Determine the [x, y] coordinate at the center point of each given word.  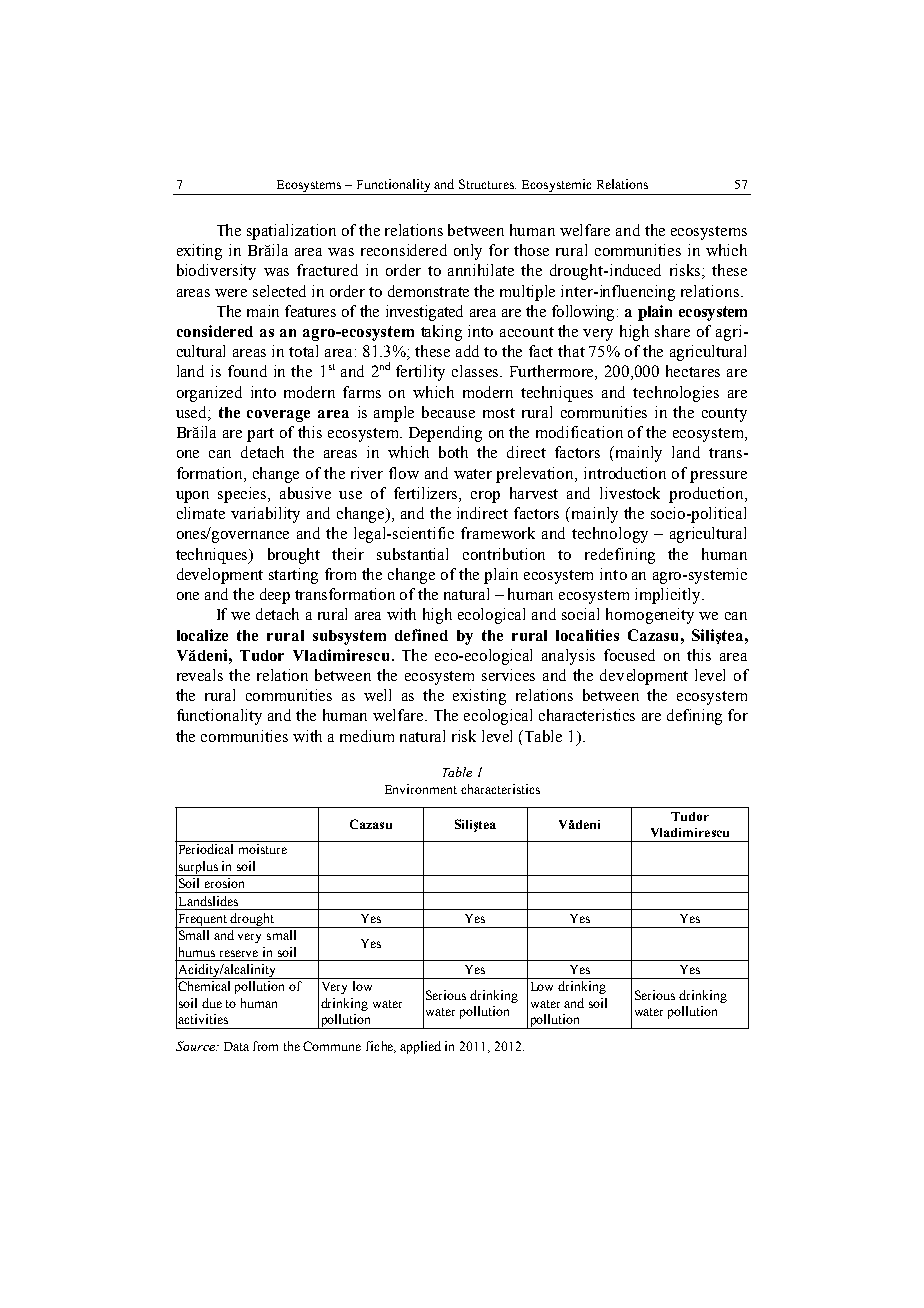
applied [420, 1047]
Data [236, 1046]
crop [485, 497]
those [531, 250]
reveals [200, 675]
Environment [421, 789]
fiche [381, 1047]
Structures [487, 184]
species [244, 495]
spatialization [291, 232]
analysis [568, 657]
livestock [630, 493]
